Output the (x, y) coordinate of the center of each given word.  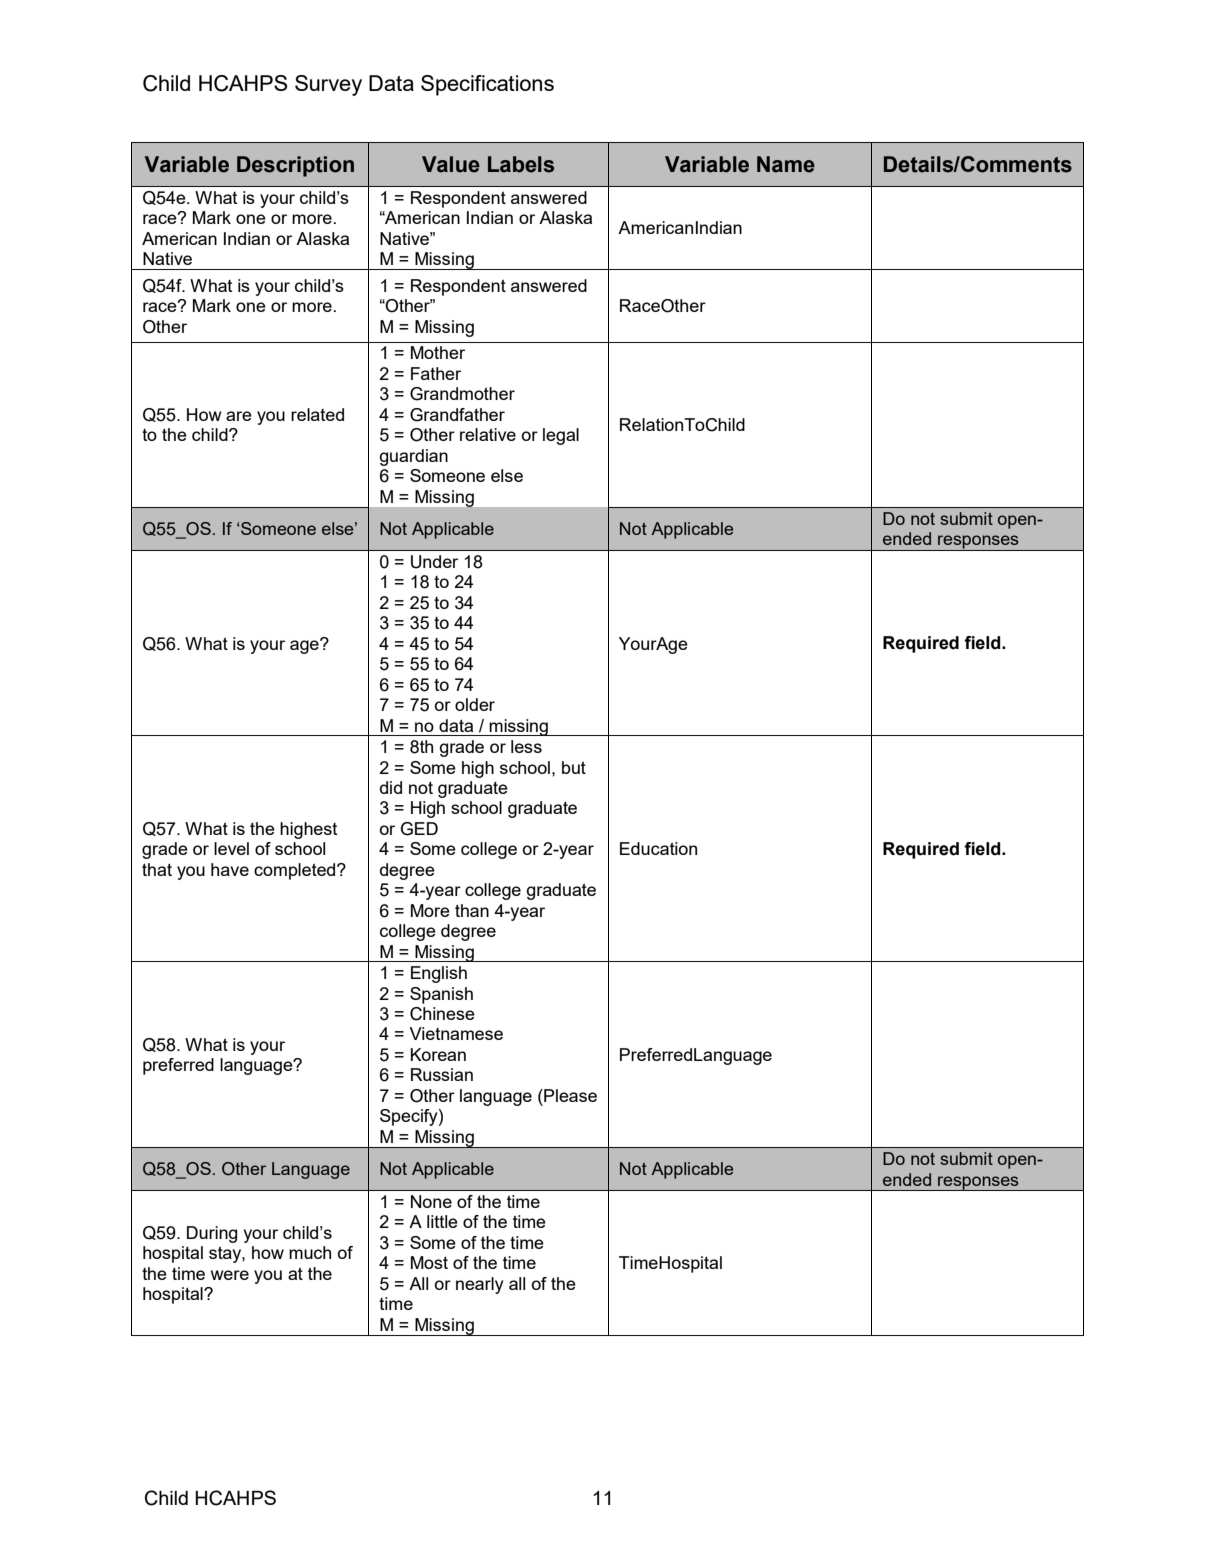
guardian (413, 457)
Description (295, 166)
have (230, 869)
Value (451, 164)
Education (658, 848)
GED (419, 829)
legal (561, 436)
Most (429, 1262)
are (239, 416)
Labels (521, 164)
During (212, 1234)
